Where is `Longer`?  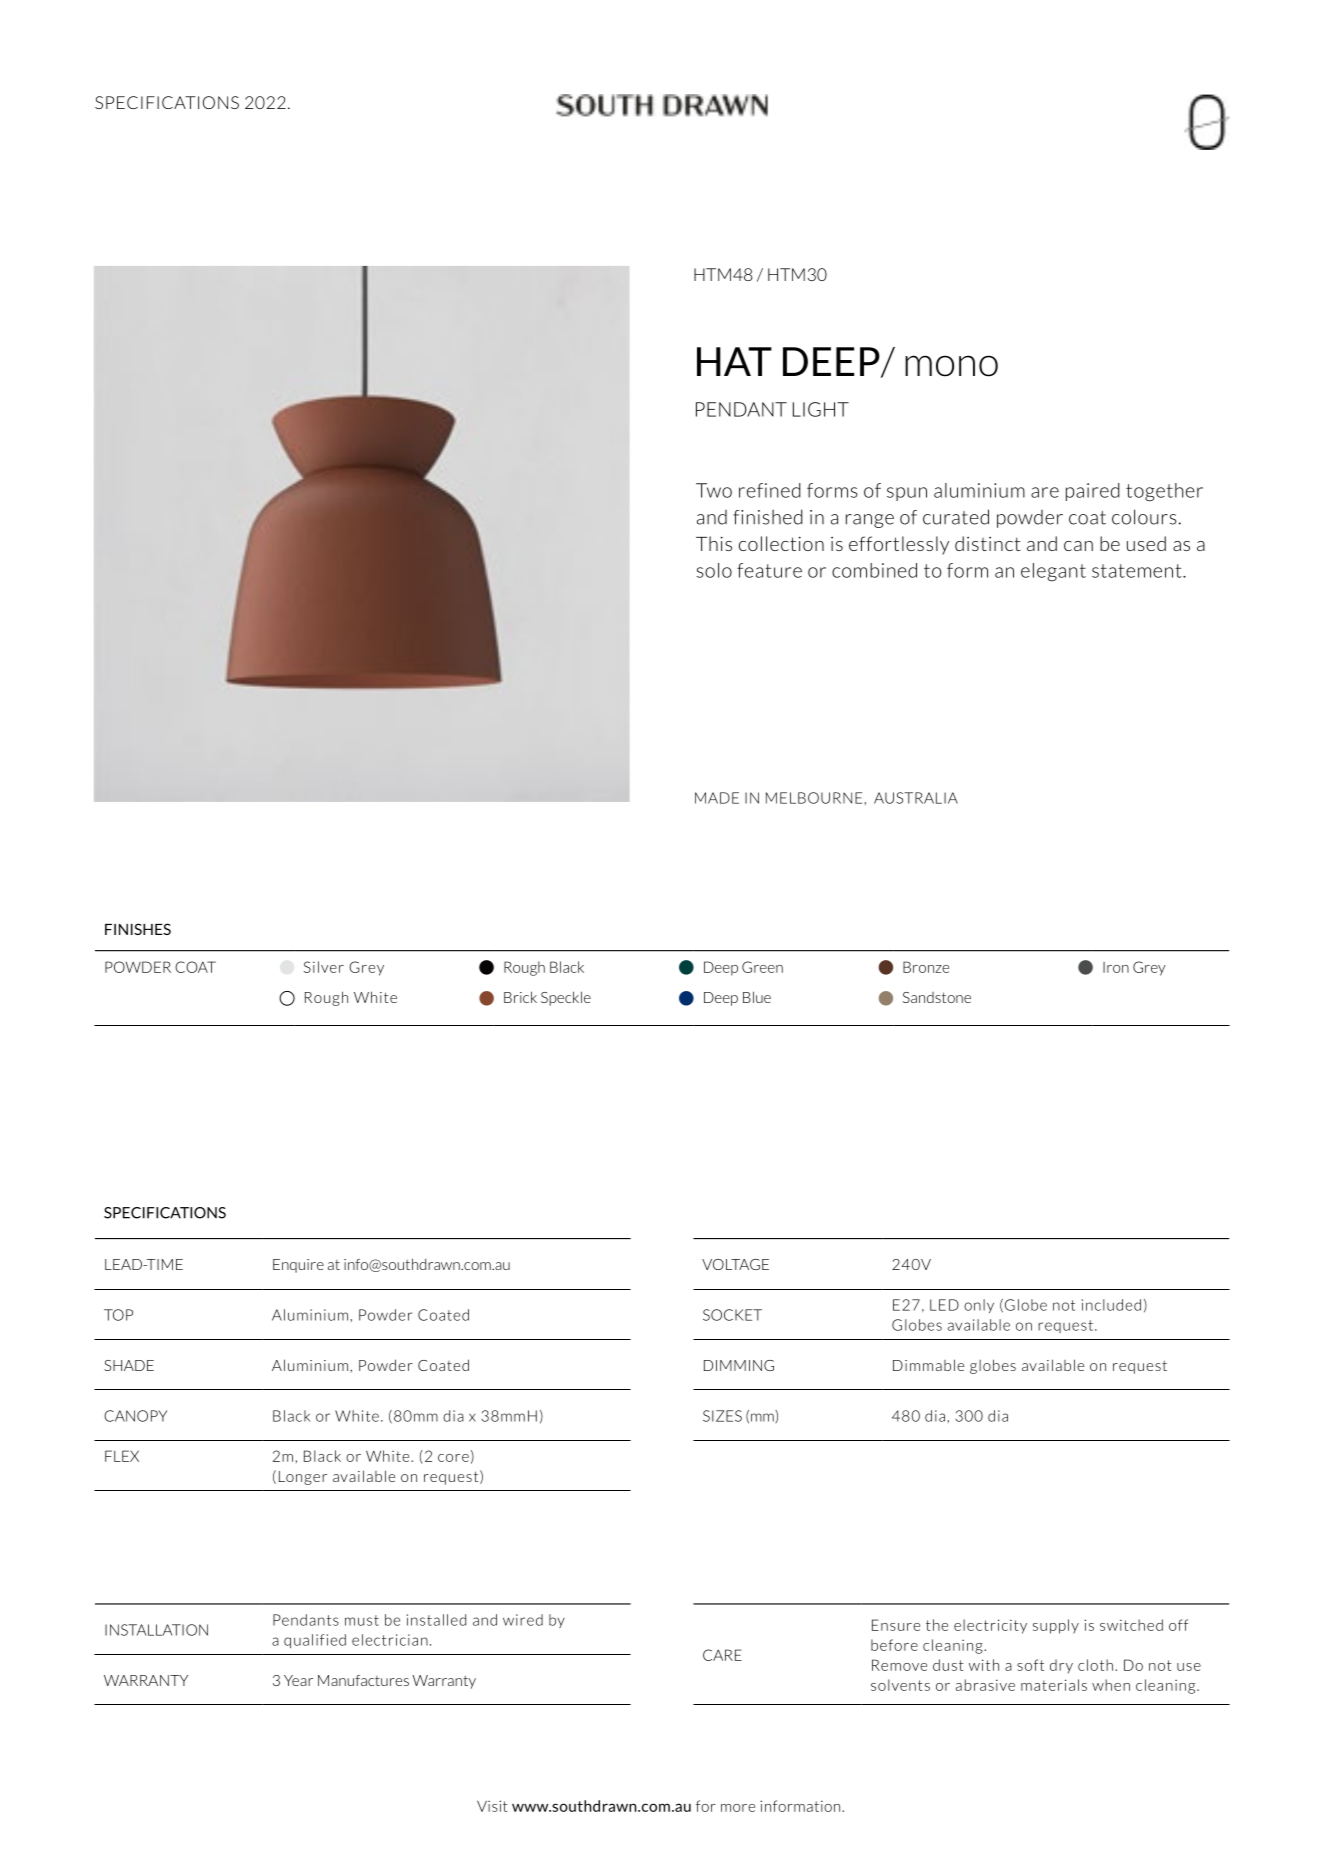
Longer is located at coordinates (303, 1478).
